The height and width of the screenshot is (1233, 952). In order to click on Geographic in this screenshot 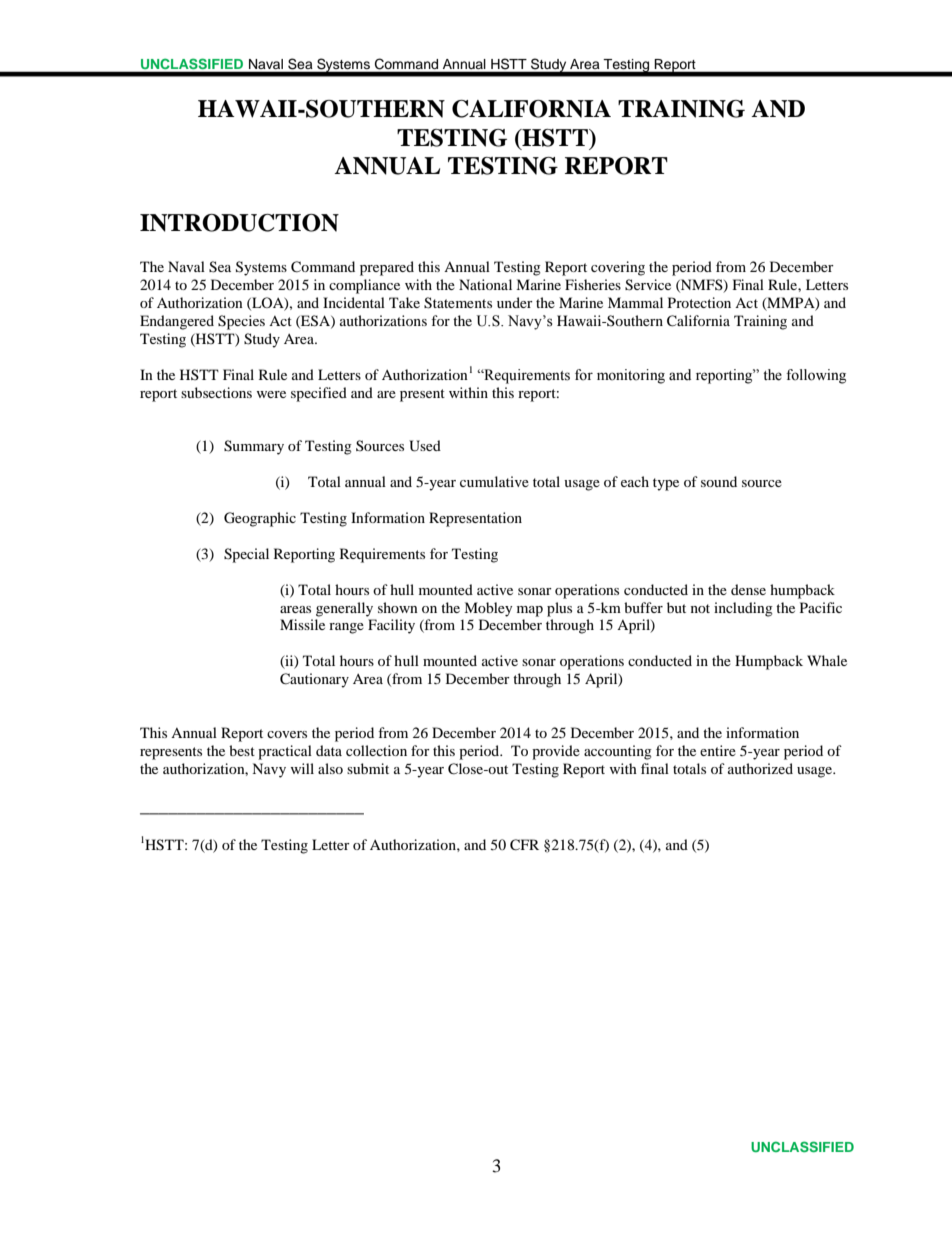, I will do `click(260, 519)`.
